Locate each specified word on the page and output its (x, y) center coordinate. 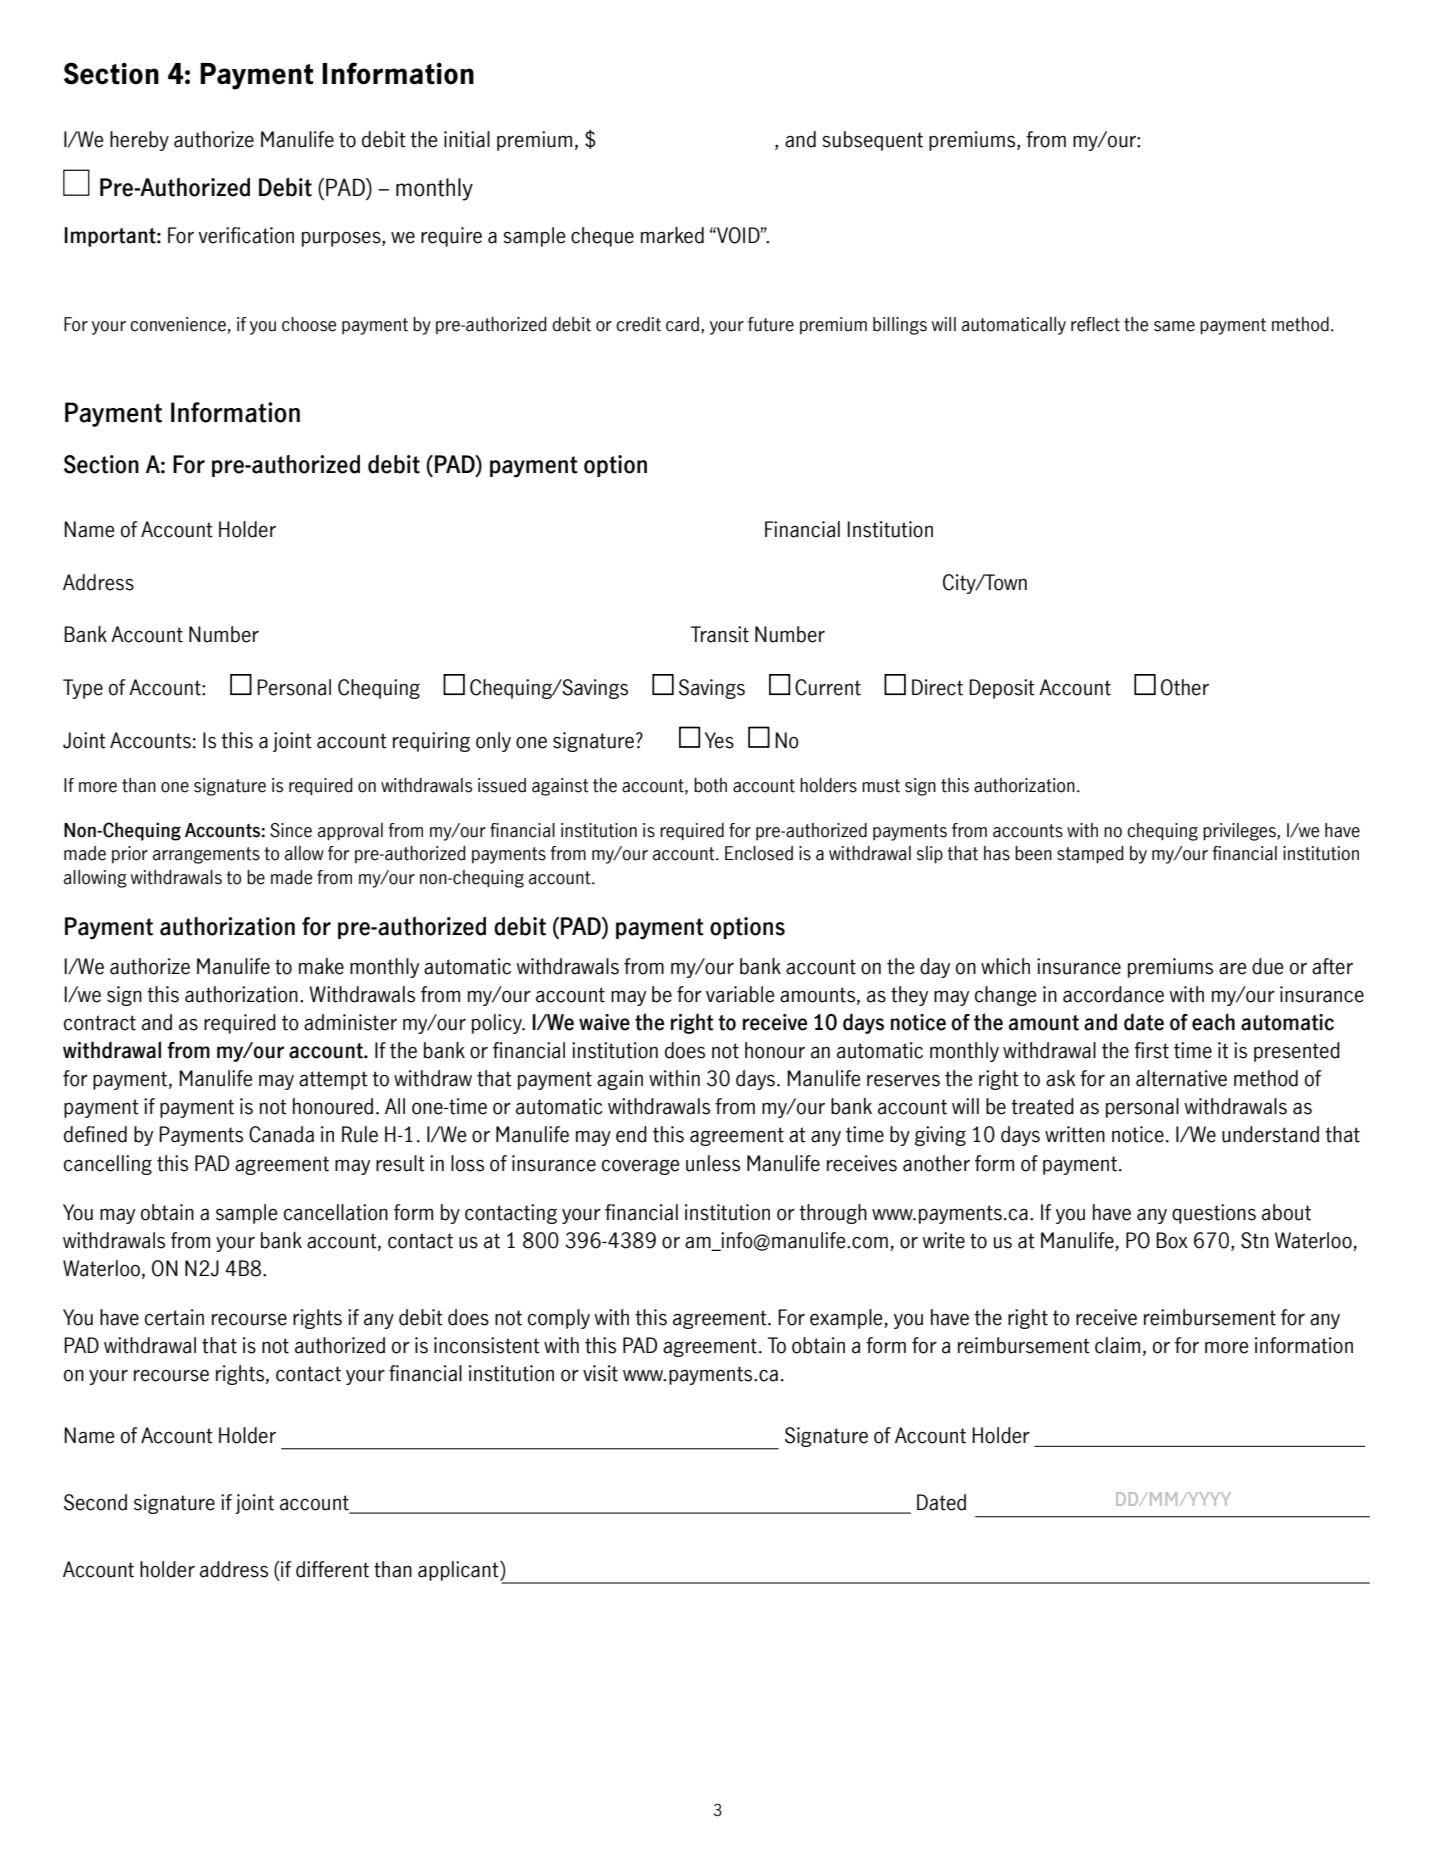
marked (672, 235)
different (332, 1569)
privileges (1240, 832)
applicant (459, 1571)
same (1174, 326)
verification (246, 235)
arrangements (206, 855)
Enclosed (759, 853)
